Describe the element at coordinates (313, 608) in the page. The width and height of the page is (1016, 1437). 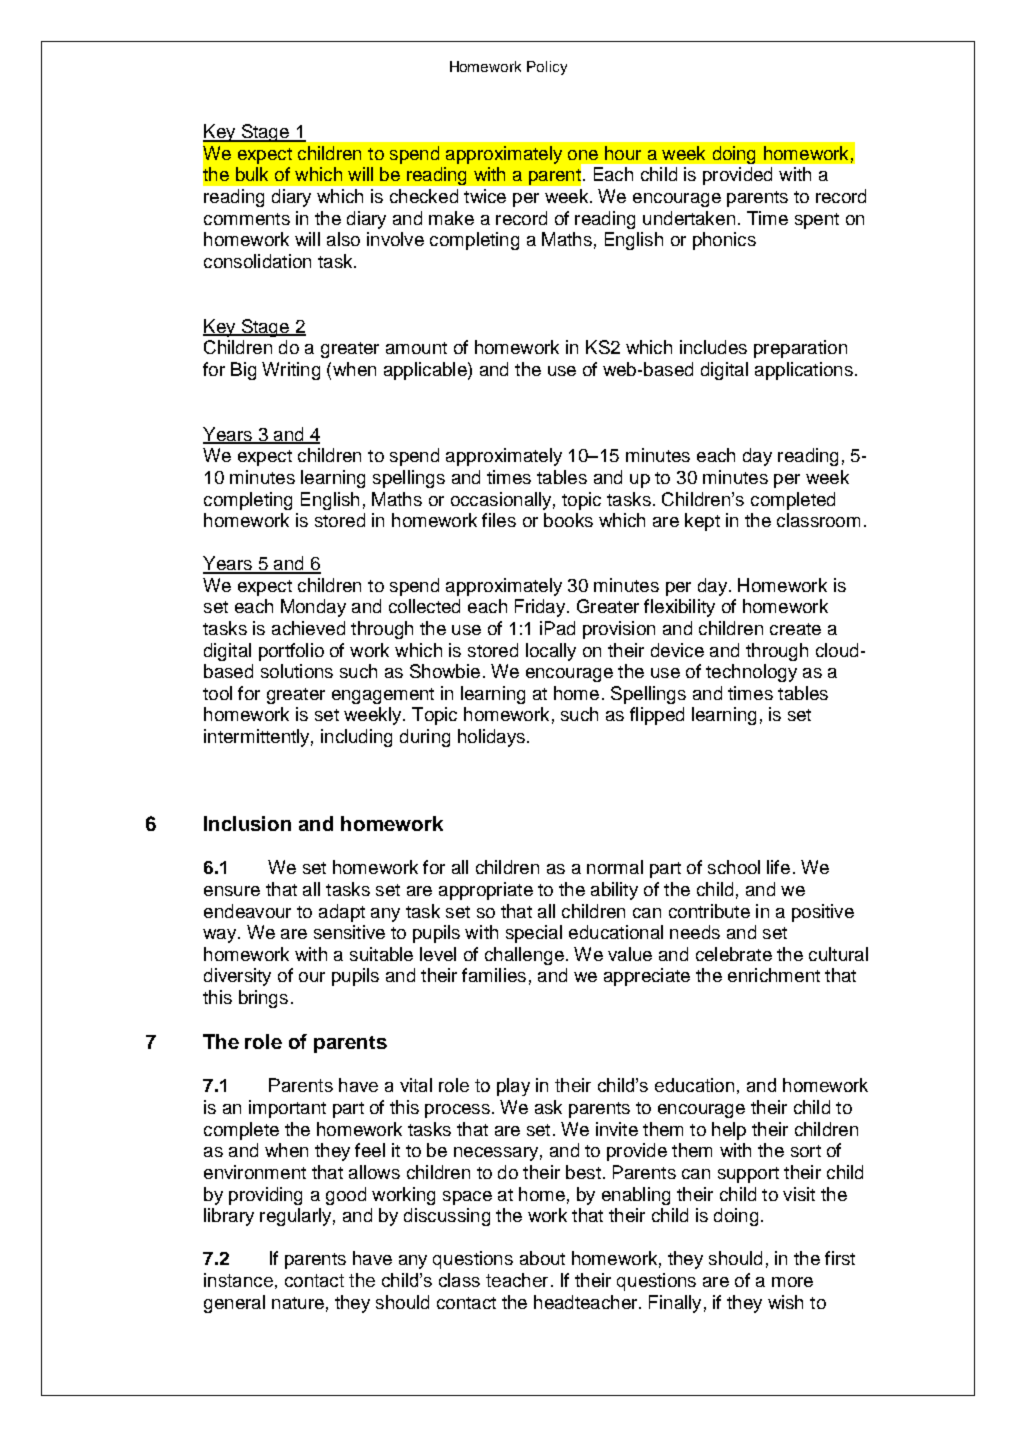
I see `Monday` at that location.
